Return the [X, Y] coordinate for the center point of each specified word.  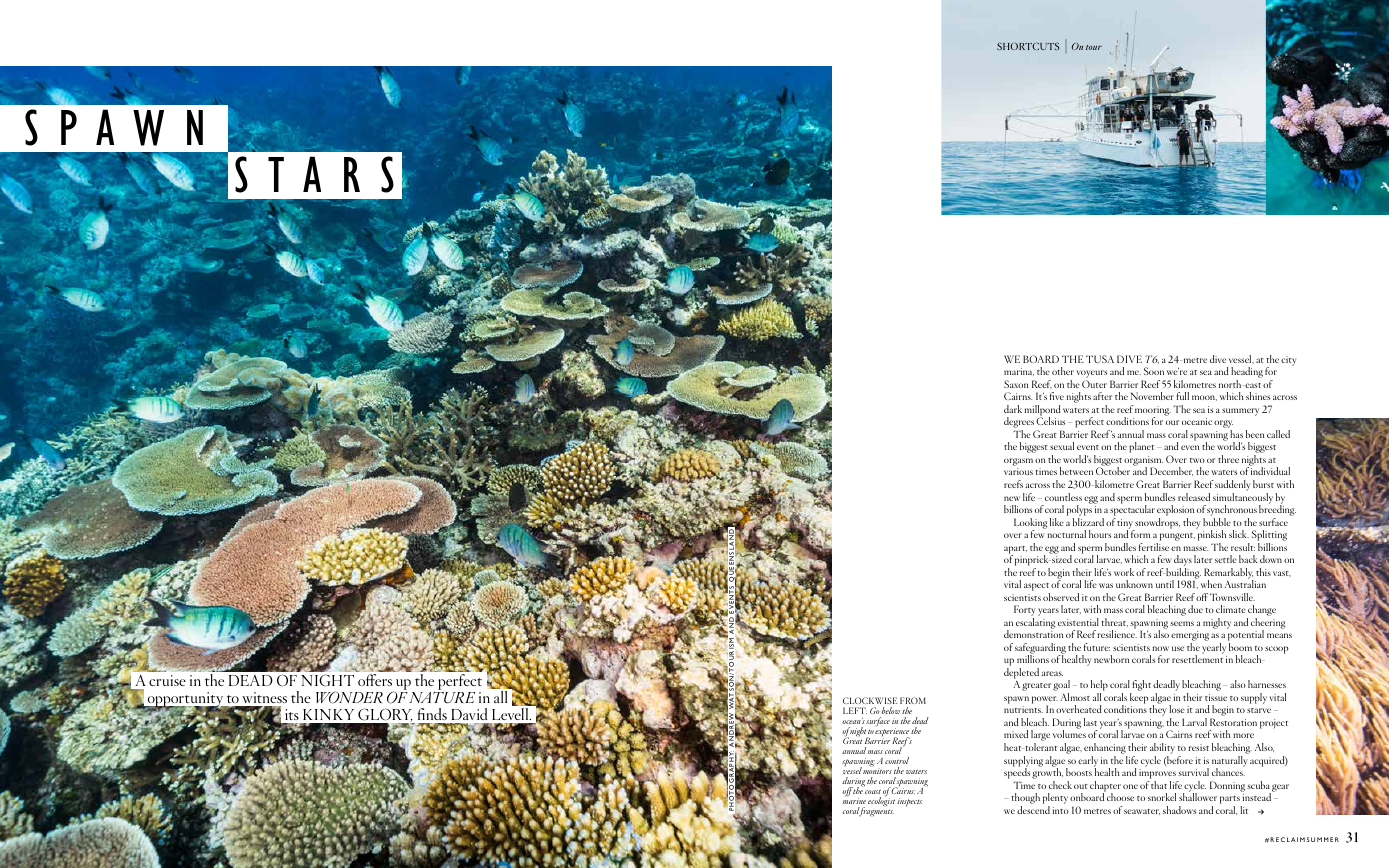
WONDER [349, 697]
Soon [1154, 371]
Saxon [1016, 384]
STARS [314, 174]
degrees [1019, 424]
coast [873, 791]
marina [1019, 372]
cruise [167, 680]
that [1159, 785]
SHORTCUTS [1028, 46]
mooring [1153, 412]
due [1195, 609]
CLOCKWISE [870, 700]
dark [1013, 409]
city [1288, 361]
